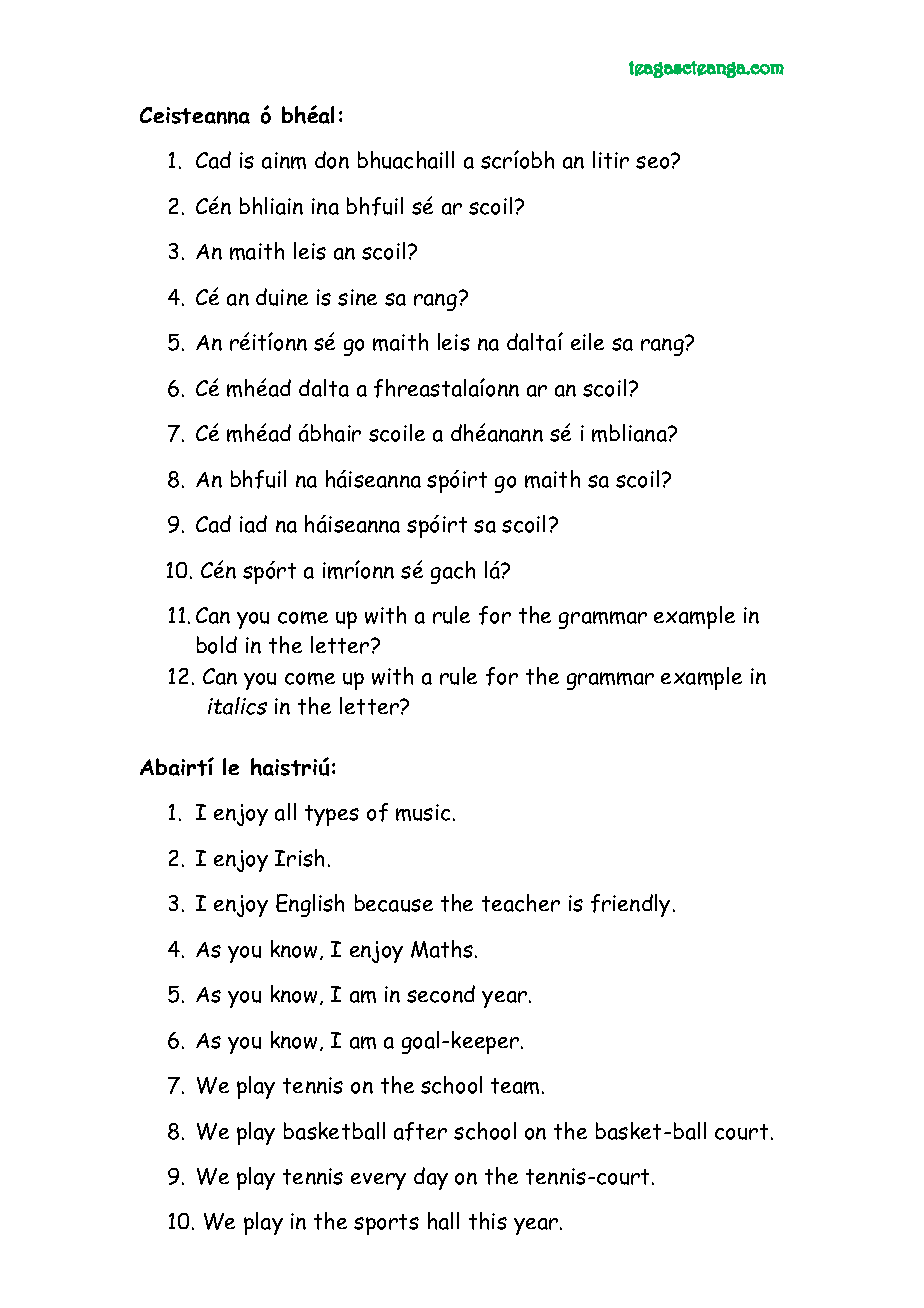 The image size is (924, 1308). Describe the element at coordinates (332, 160) in the screenshot. I see `don` at that location.
